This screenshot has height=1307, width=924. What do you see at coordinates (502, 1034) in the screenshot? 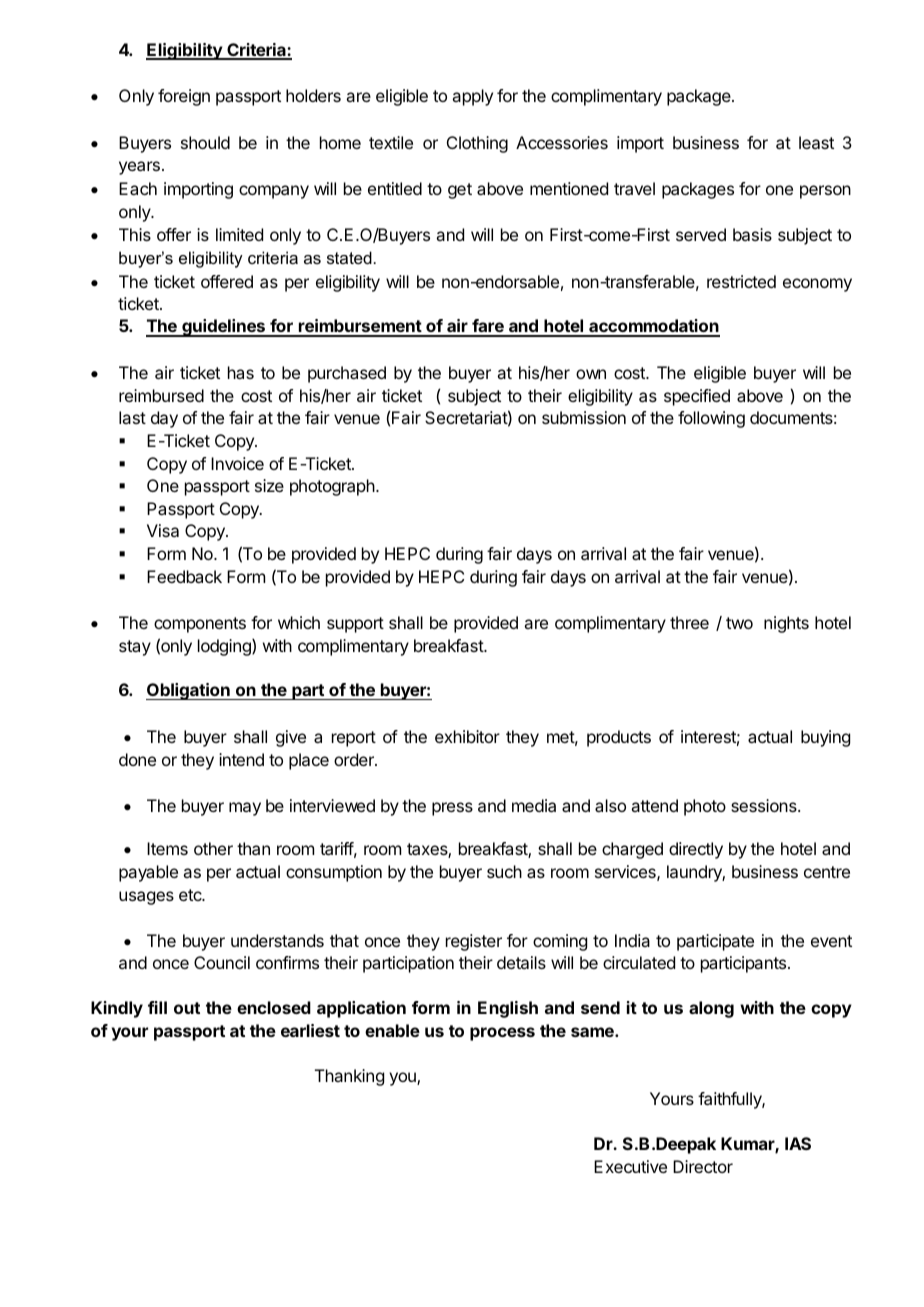
I see `process` at bounding box center [502, 1034].
